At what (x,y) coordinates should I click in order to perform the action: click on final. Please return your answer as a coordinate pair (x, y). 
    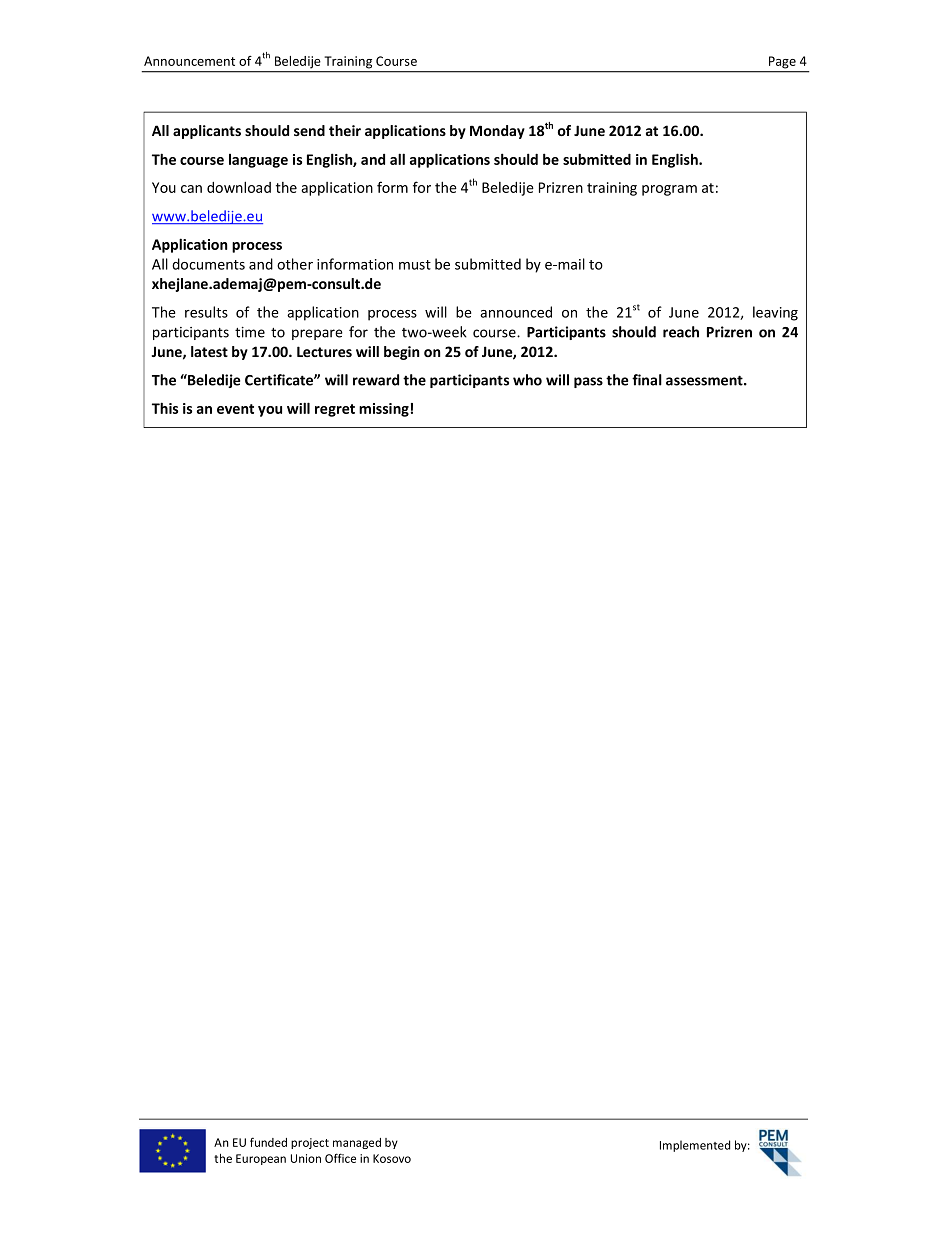
    Looking at the image, I should click on (647, 380).
